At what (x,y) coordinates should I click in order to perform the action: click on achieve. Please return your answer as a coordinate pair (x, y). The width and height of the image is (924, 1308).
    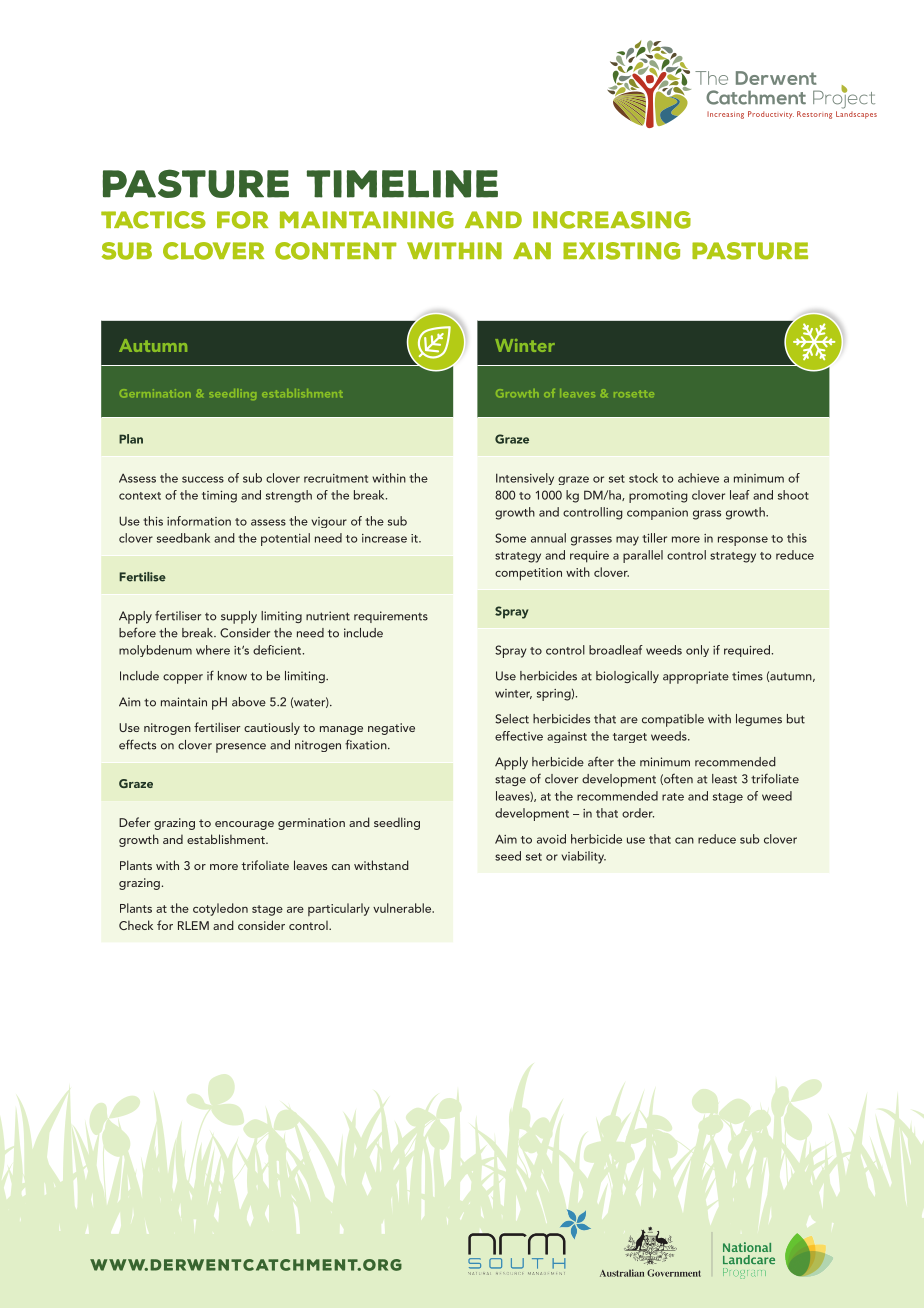
    Looking at the image, I should click on (698, 478).
